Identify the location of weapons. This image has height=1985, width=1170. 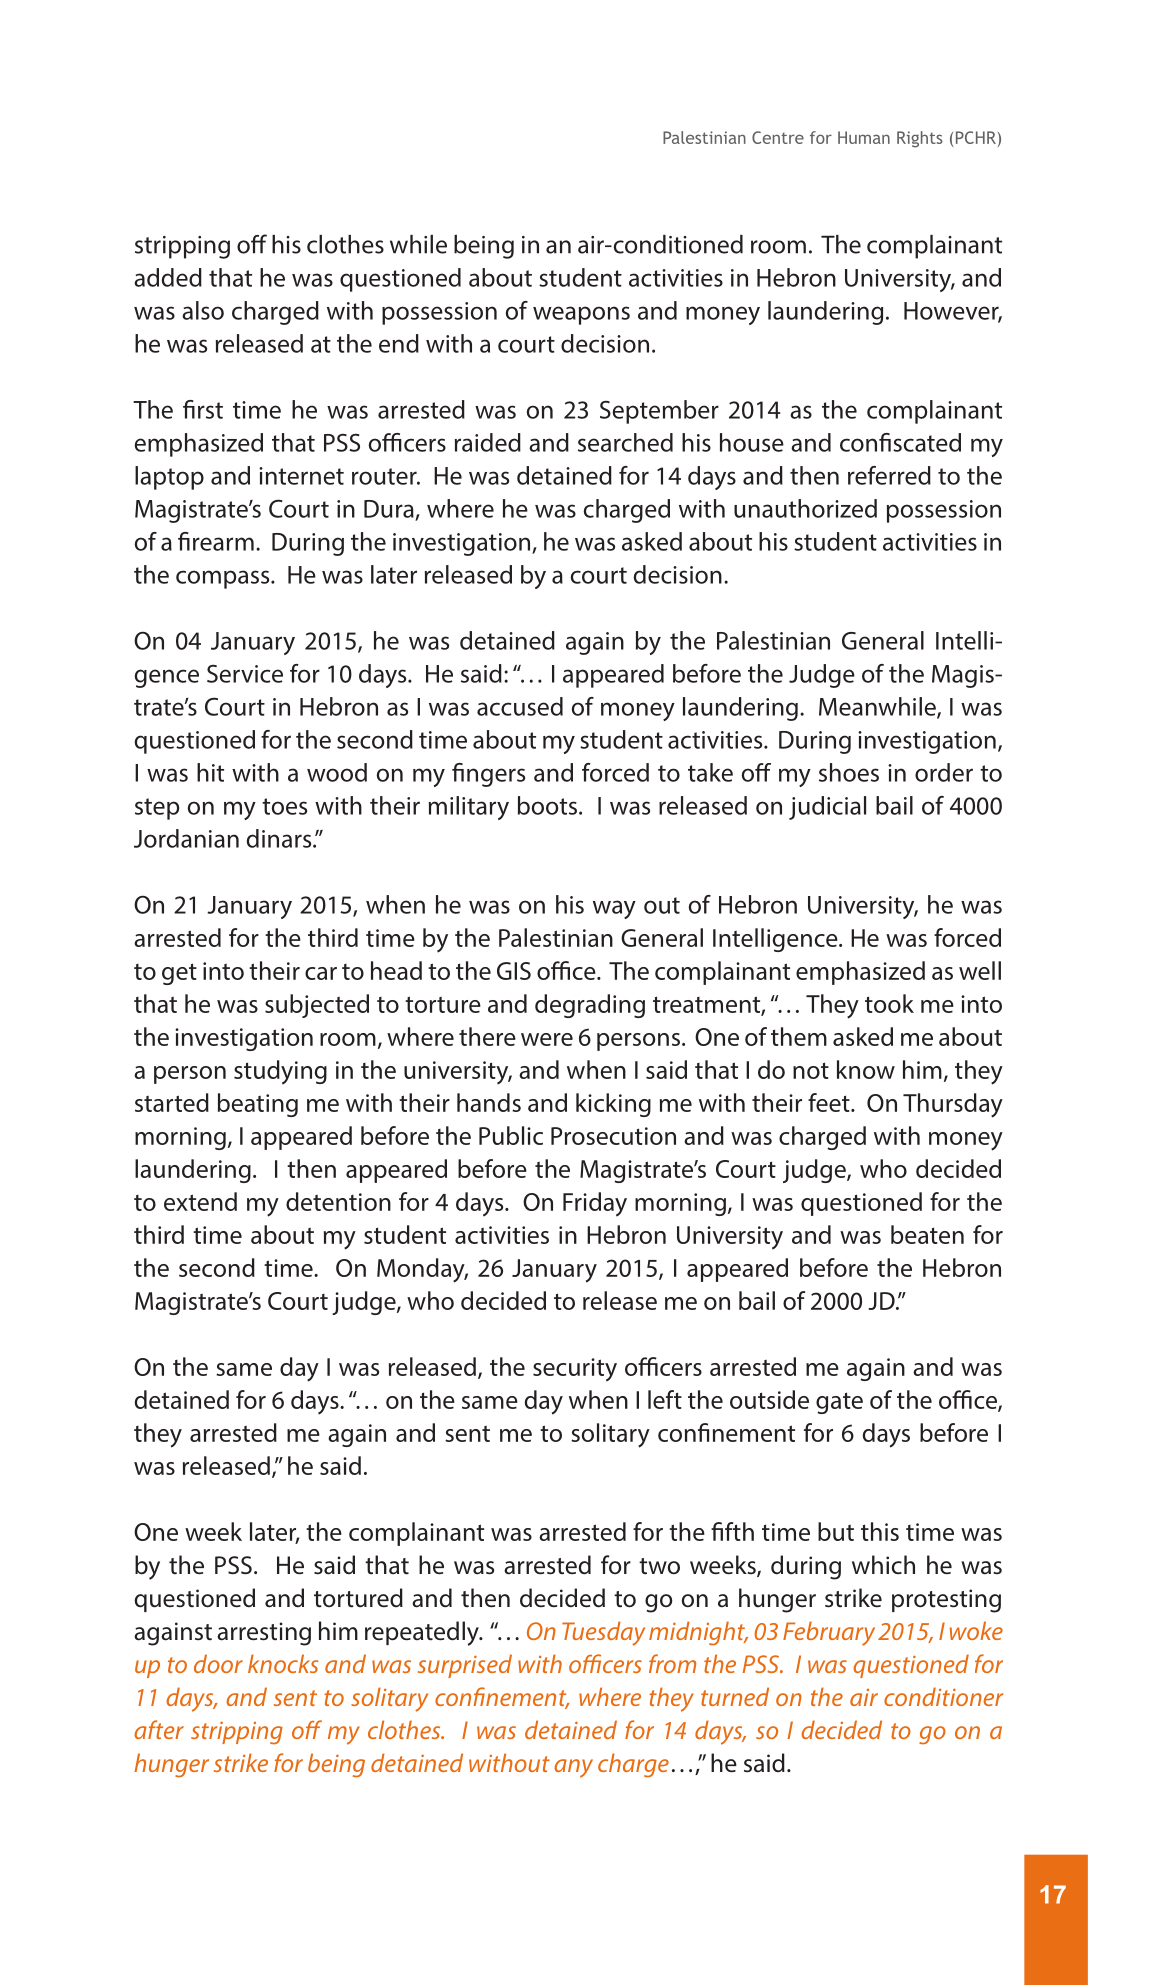
(581, 315).
